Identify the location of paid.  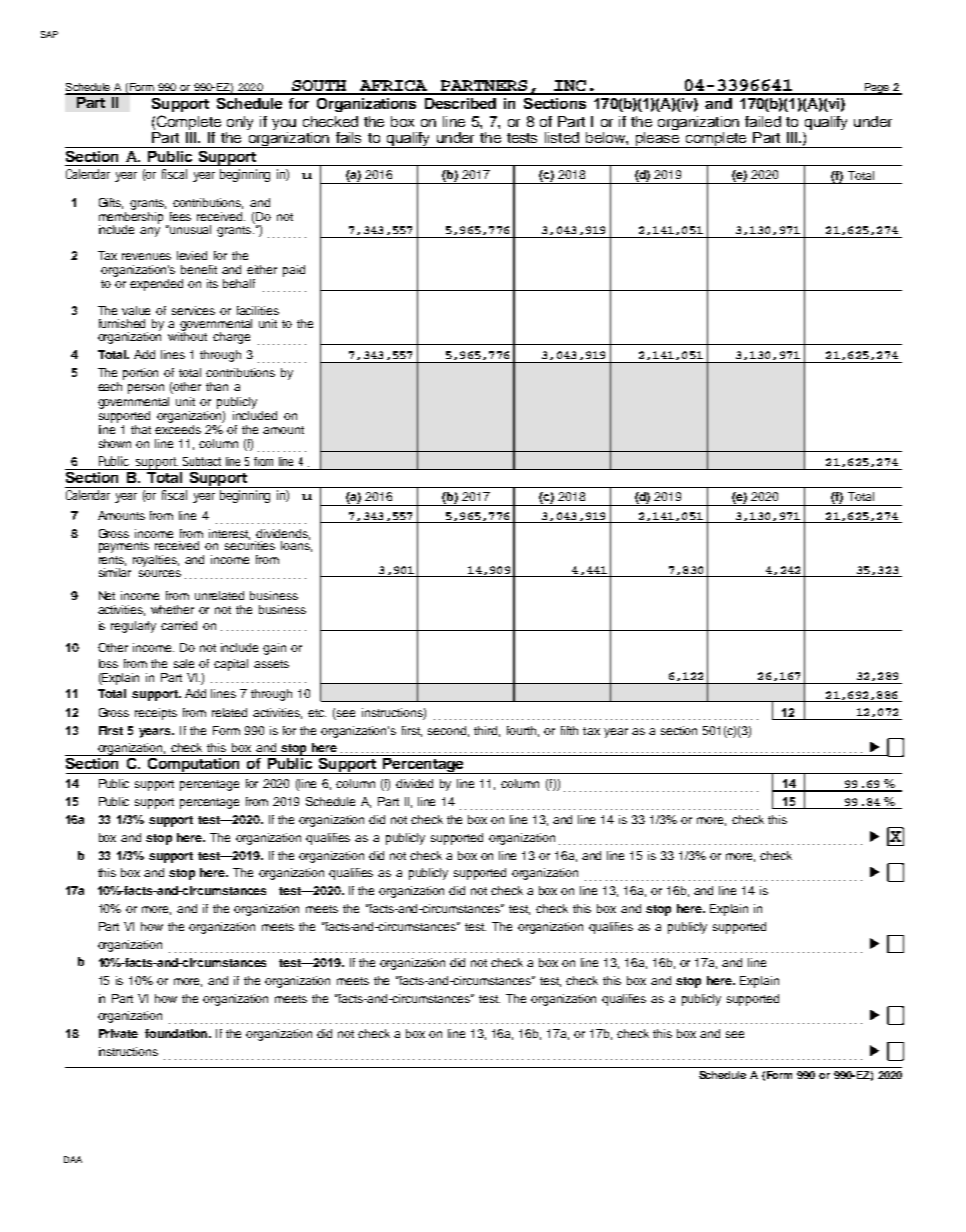
(294, 271).
